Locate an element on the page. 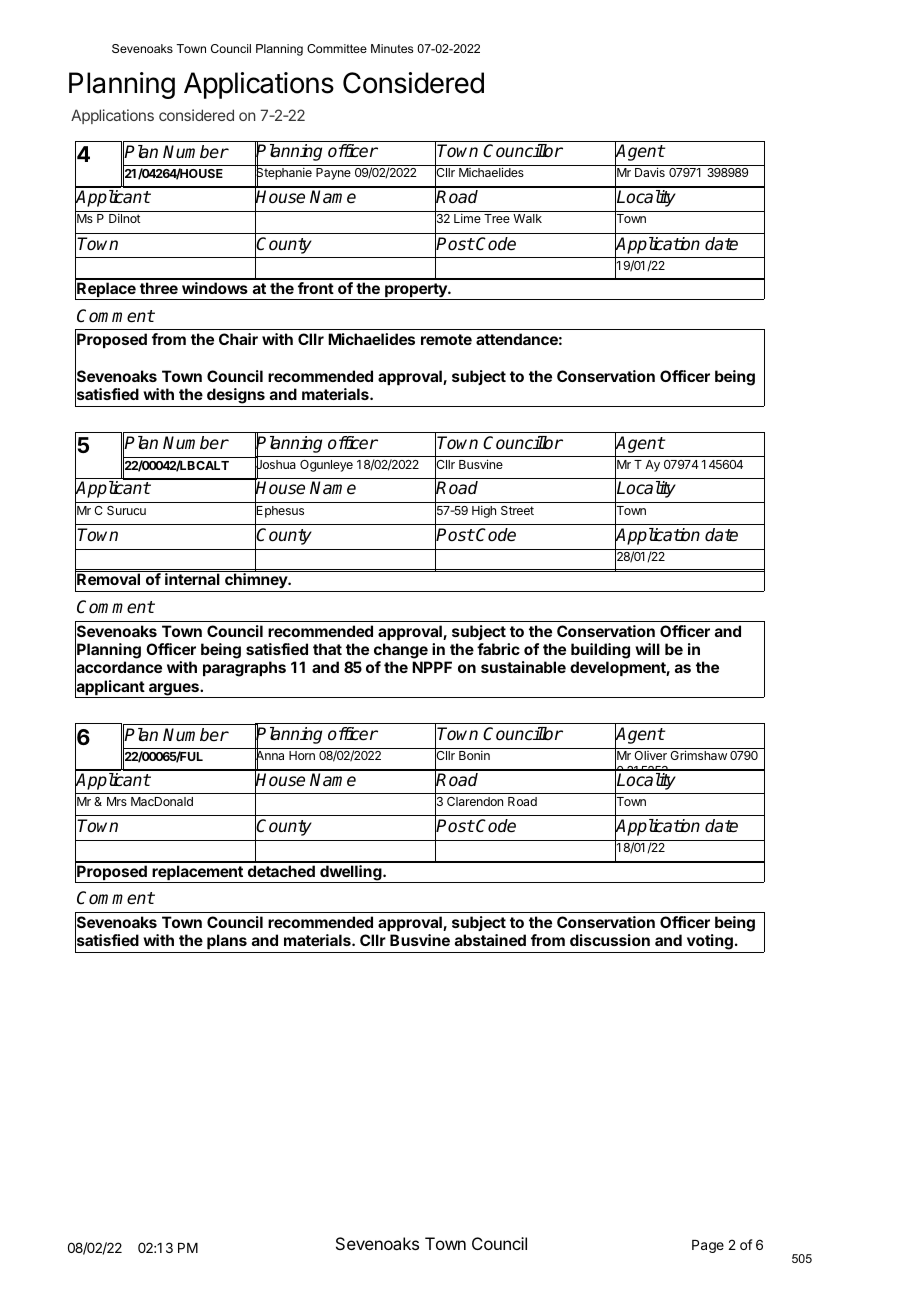 The image size is (924, 1308). Committee is located at coordinates (337, 48).
